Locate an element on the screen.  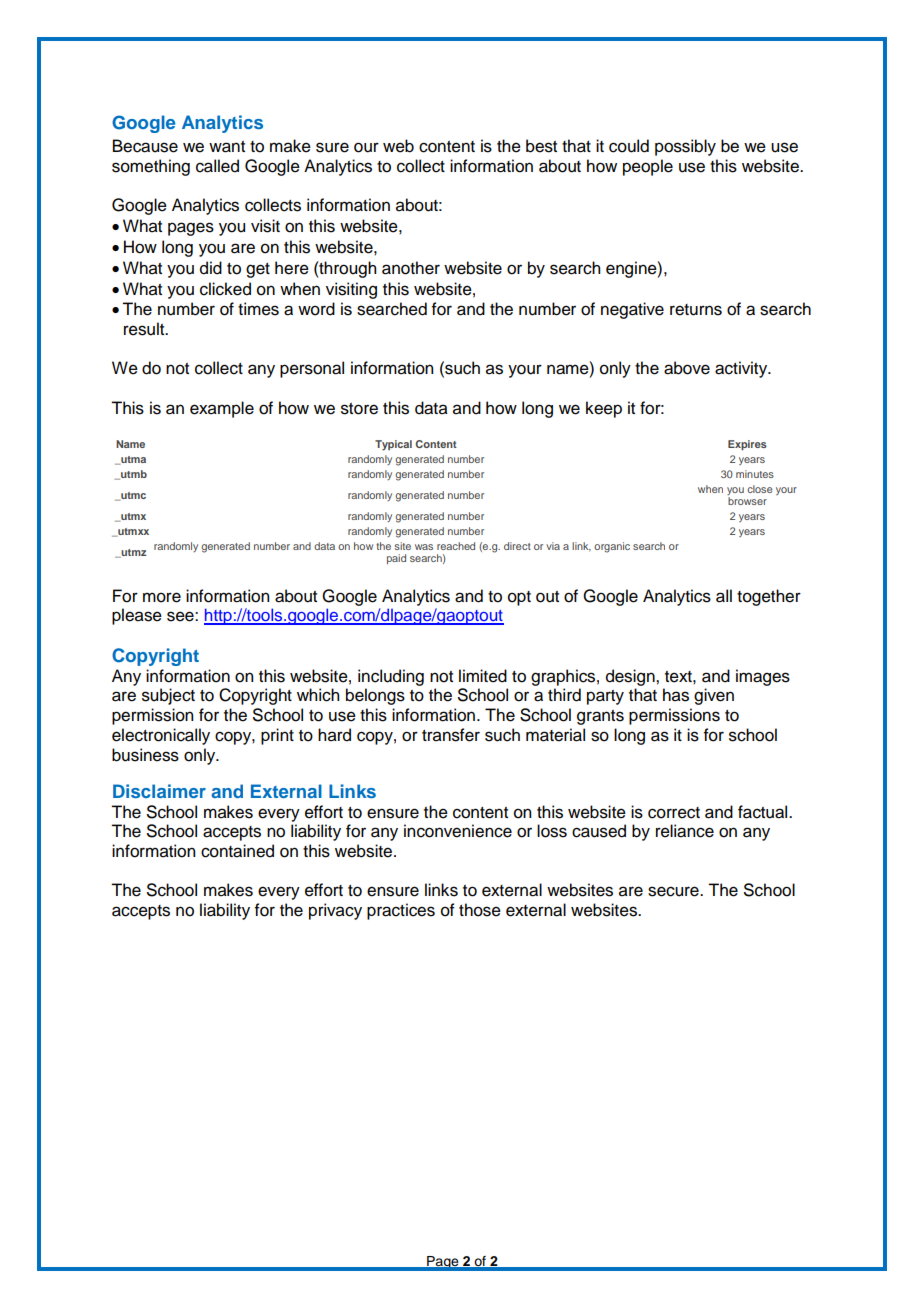
possibly is located at coordinates (685, 147).
